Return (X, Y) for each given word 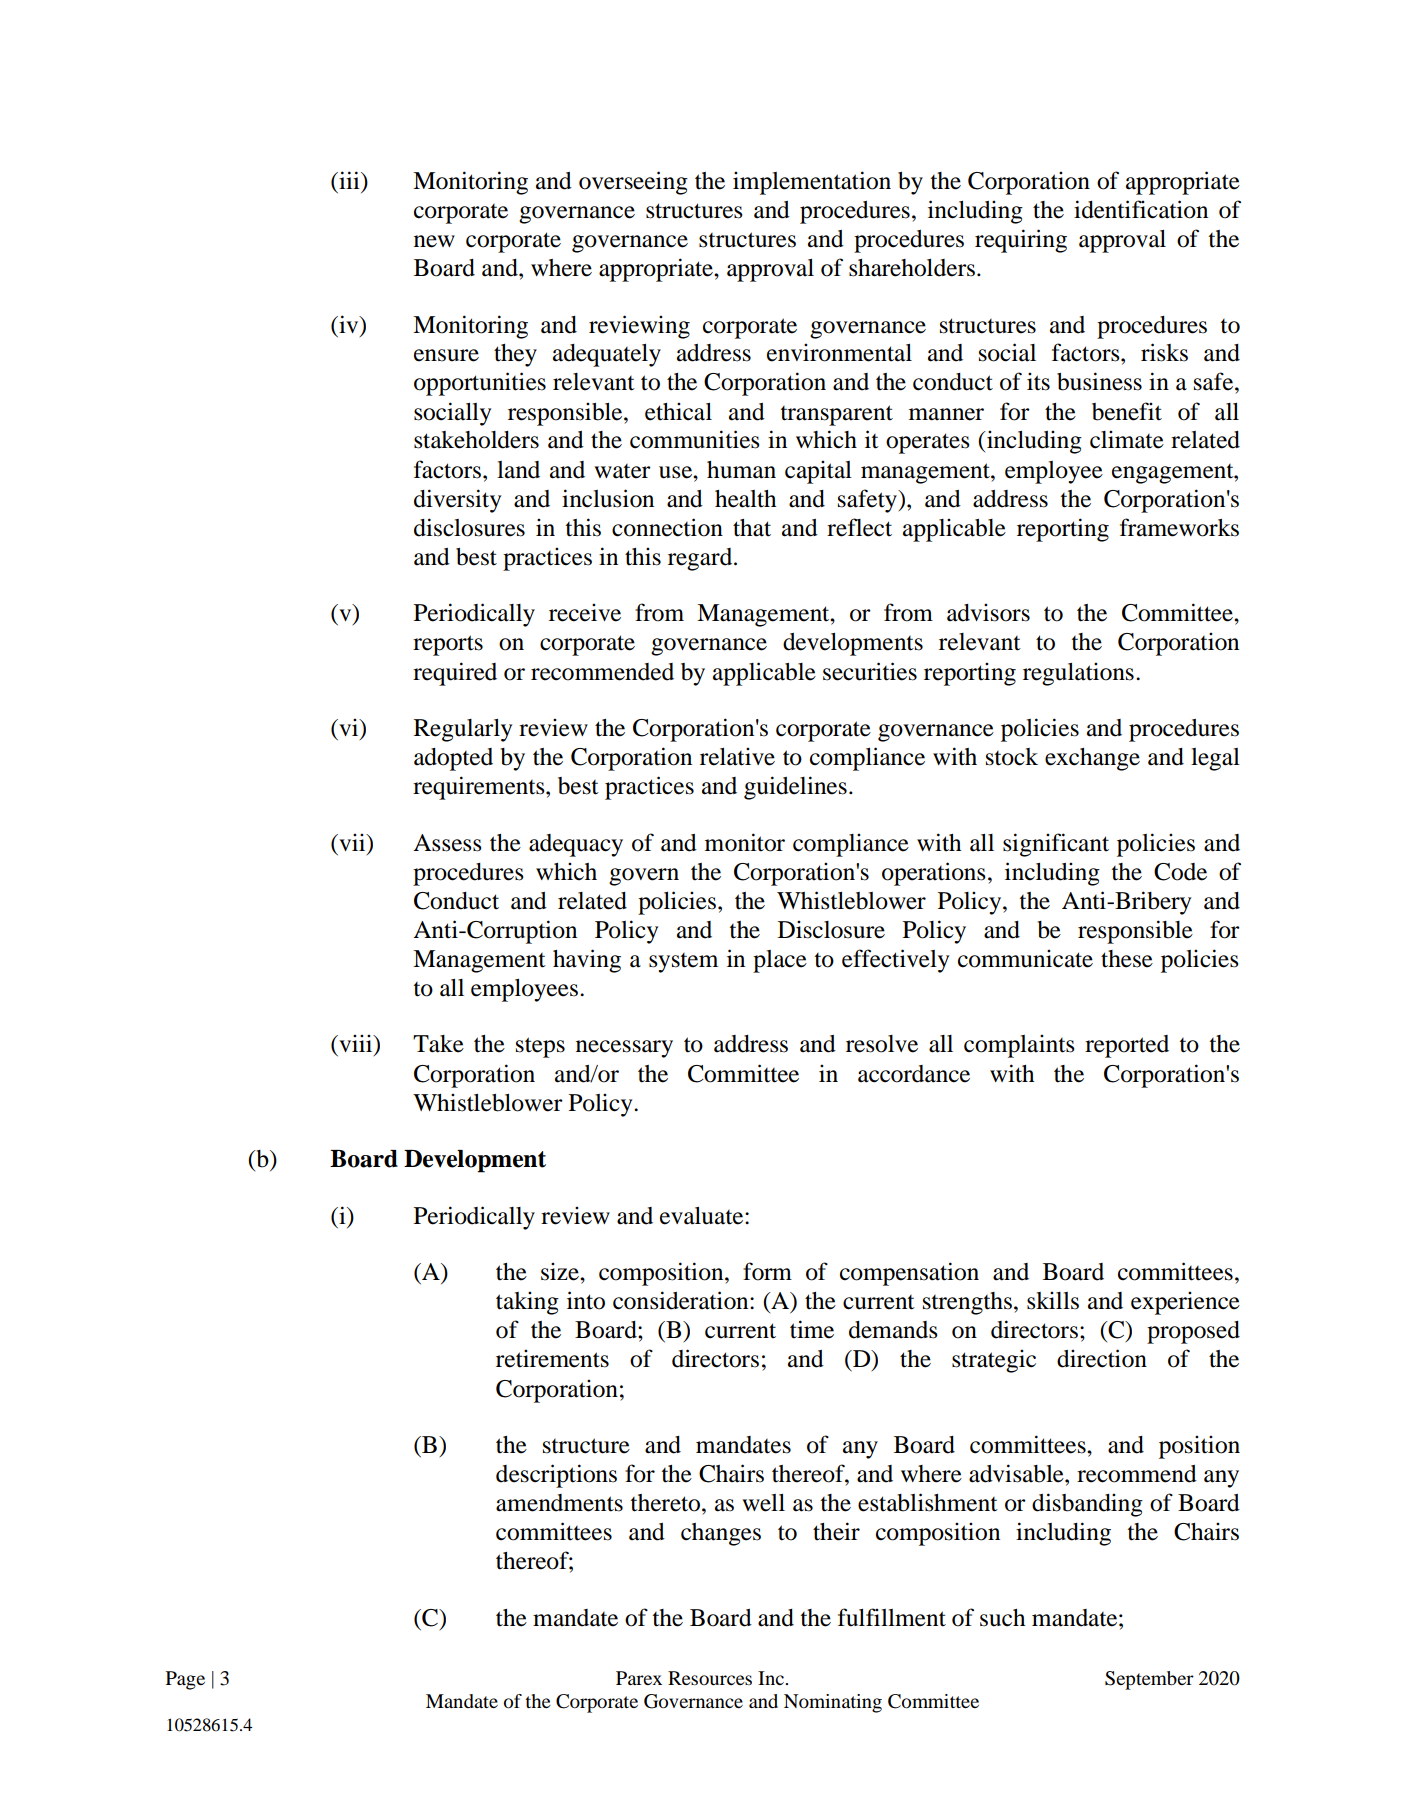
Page (185, 1680)
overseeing (633, 183)
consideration (682, 1300)
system (683, 963)
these (1127, 959)
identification (1141, 209)
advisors (988, 612)
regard (701, 559)
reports (448, 645)
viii (356, 1044)
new (434, 241)
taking (527, 1303)
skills (1053, 1300)
